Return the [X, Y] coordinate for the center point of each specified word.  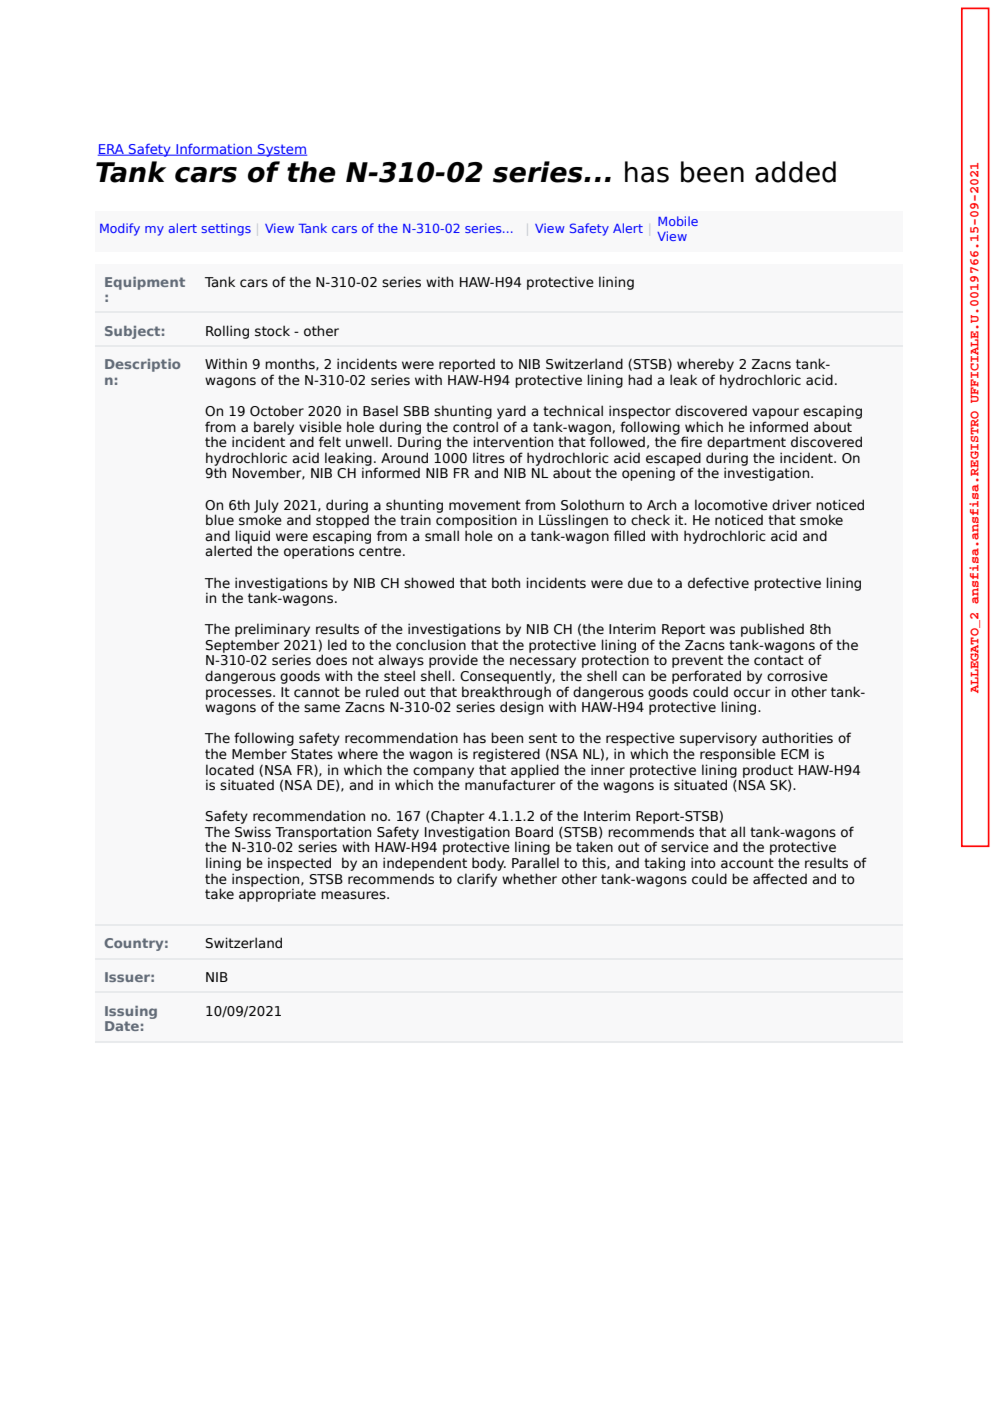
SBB [416, 411]
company [443, 773]
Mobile [678, 221]
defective [718, 583]
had [640, 379]
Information [214, 150]
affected [780, 879]
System [281, 150]
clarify [477, 880]
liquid [253, 538]
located [230, 770]
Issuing [131, 1012]
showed [429, 583]
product [768, 772]
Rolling [227, 332]
